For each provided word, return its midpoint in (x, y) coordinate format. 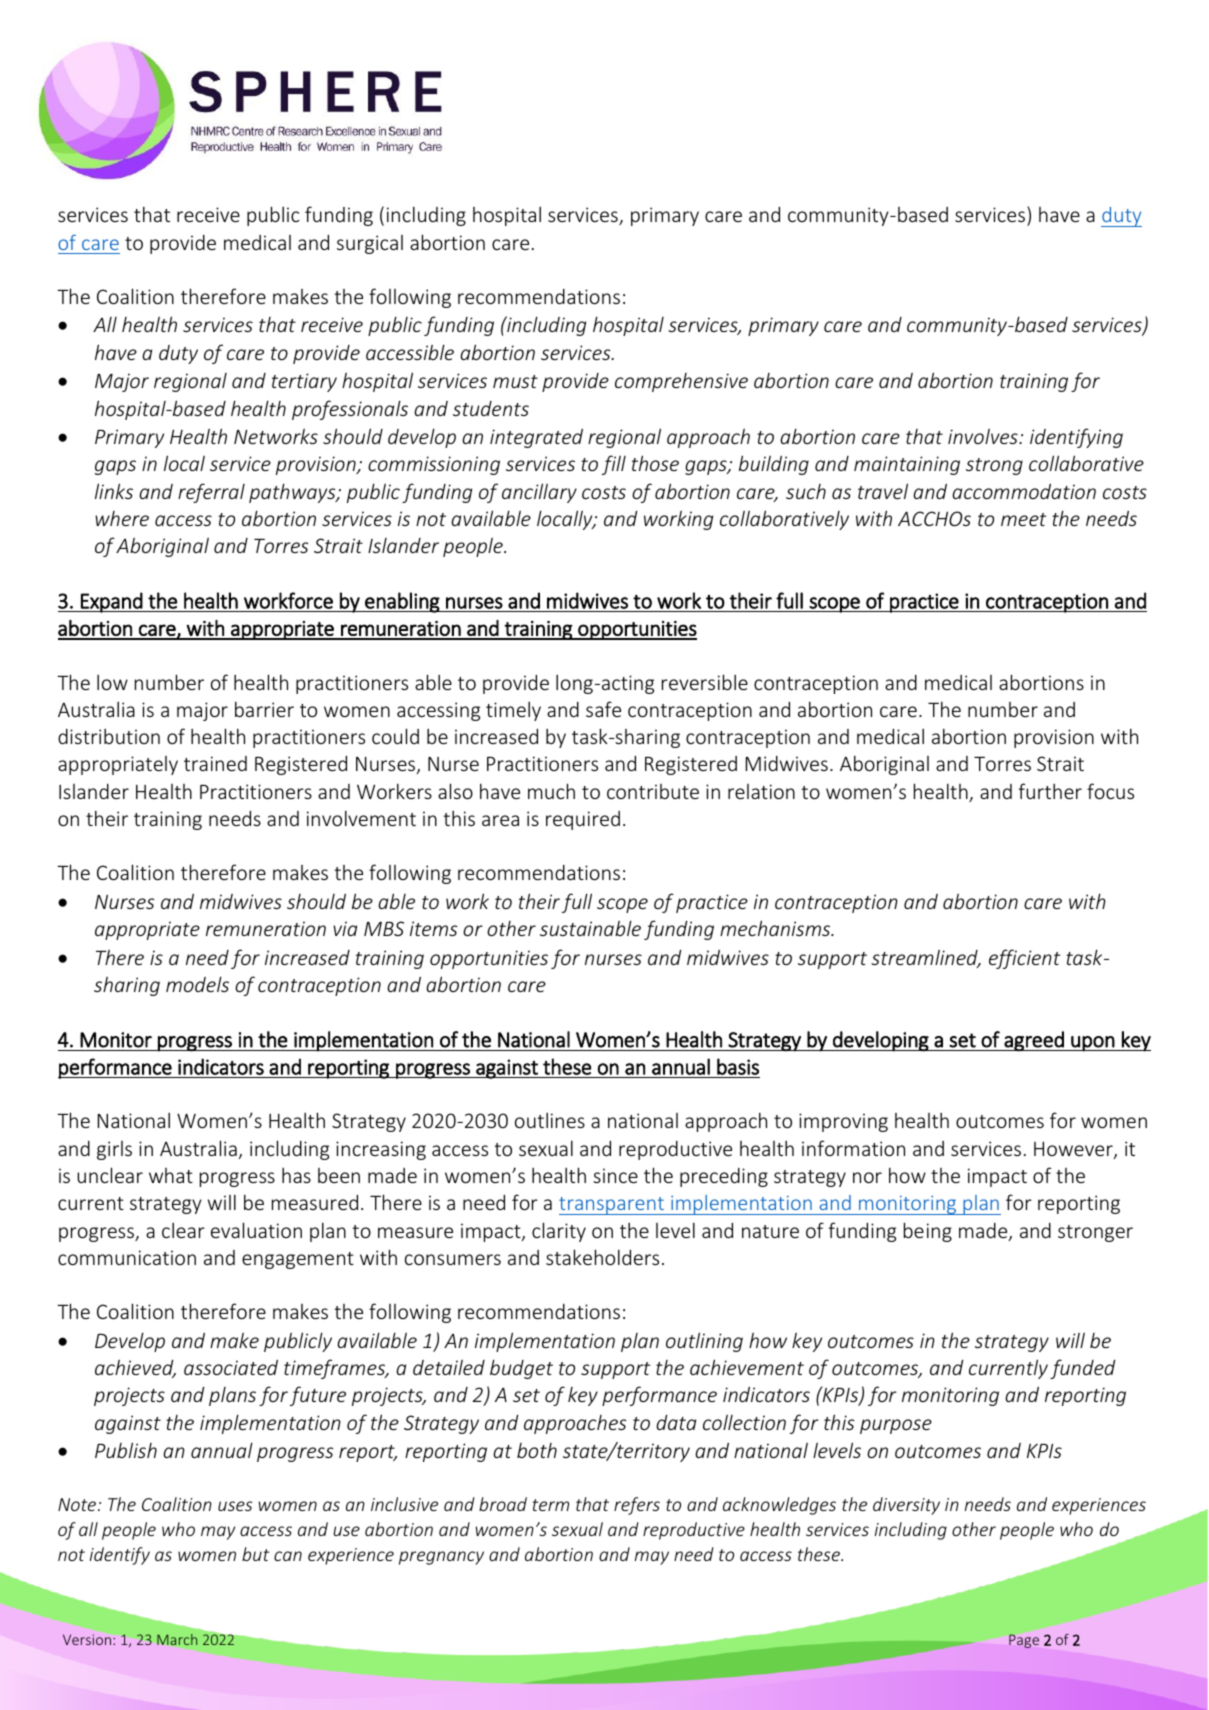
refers (637, 1506)
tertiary (304, 382)
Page (1024, 1641)
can (288, 1556)
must (515, 381)
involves (984, 436)
